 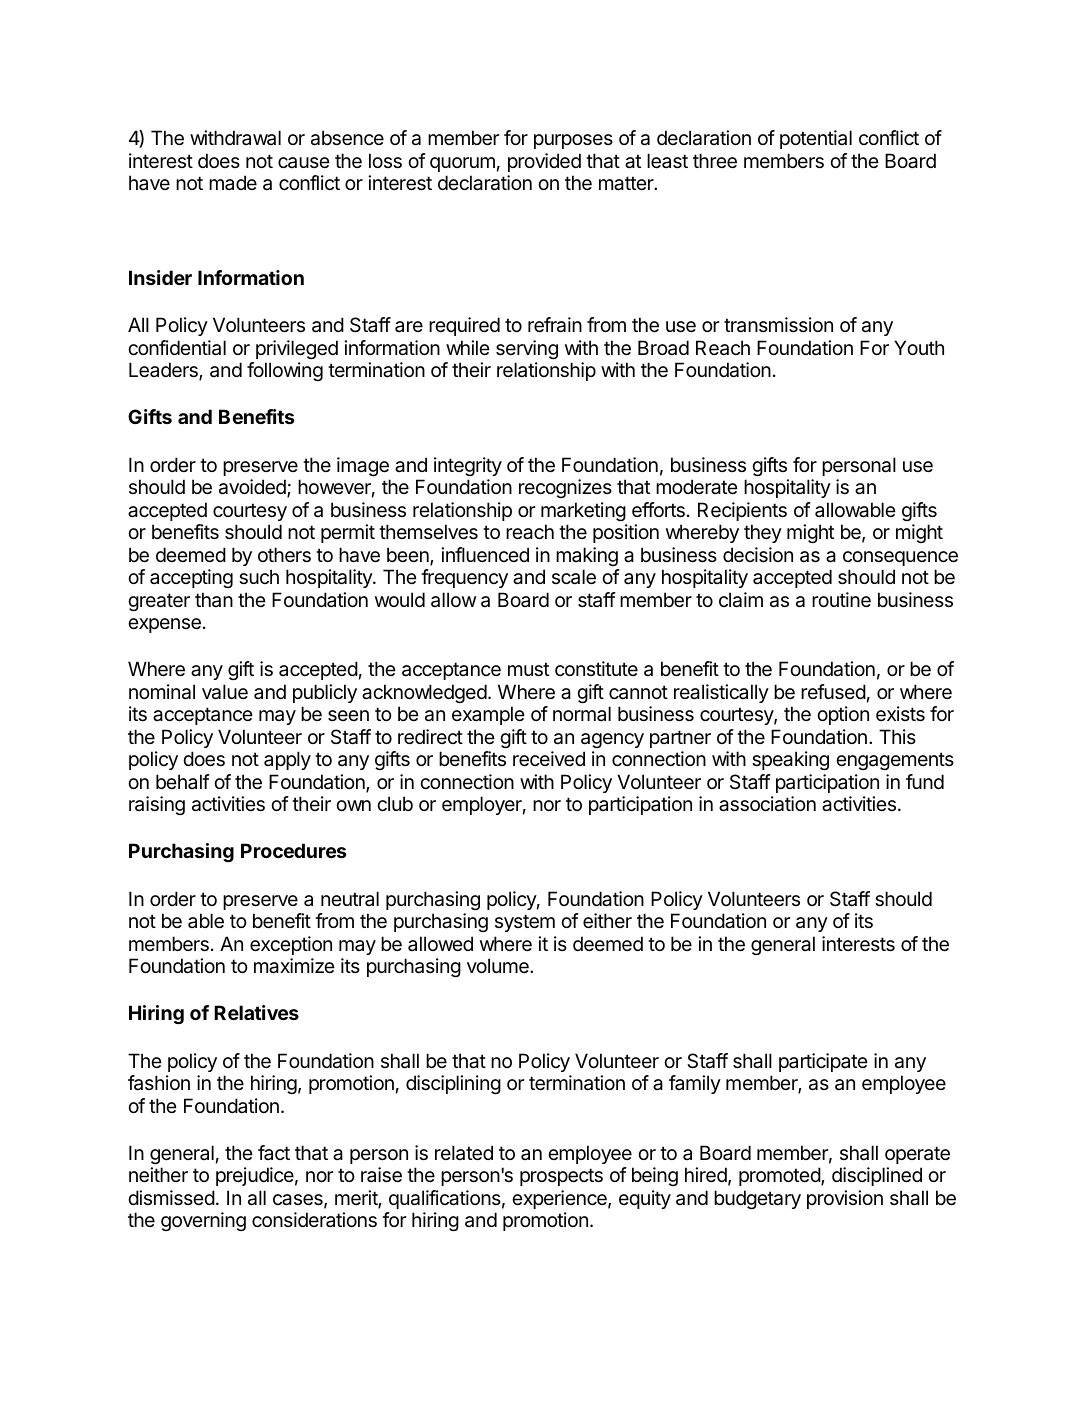 I want to click on provided, so click(x=544, y=162).
